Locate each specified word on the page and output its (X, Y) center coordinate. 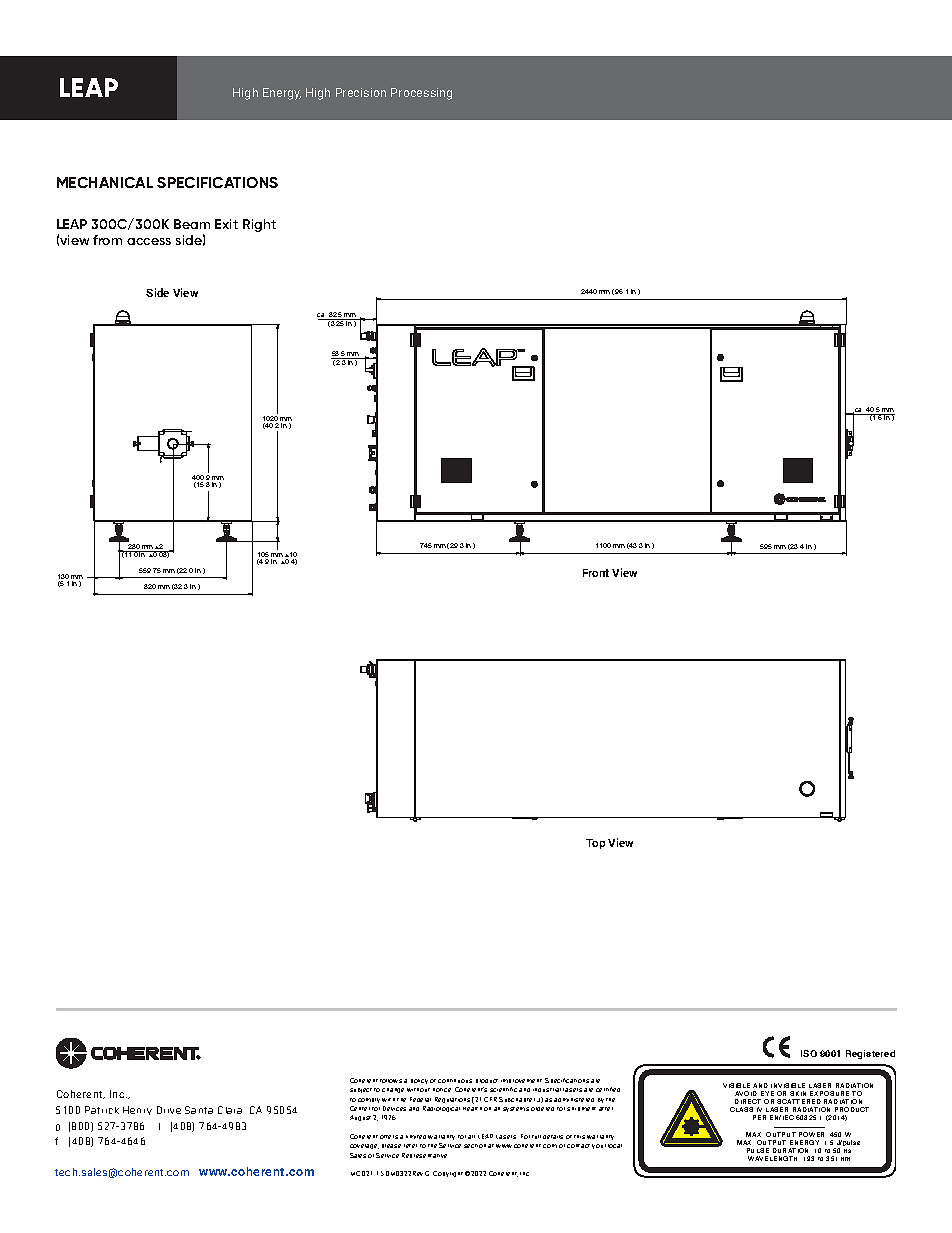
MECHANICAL (105, 182)
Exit (226, 224)
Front (596, 573)
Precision (361, 92)
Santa (199, 1110)
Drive (169, 1110)
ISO (809, 1053)
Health (472, 1109)
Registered (870, 1054)
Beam (192, 224)
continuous (455, 1081)
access (149, 241)
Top (595, 844)
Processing (421, 94)
